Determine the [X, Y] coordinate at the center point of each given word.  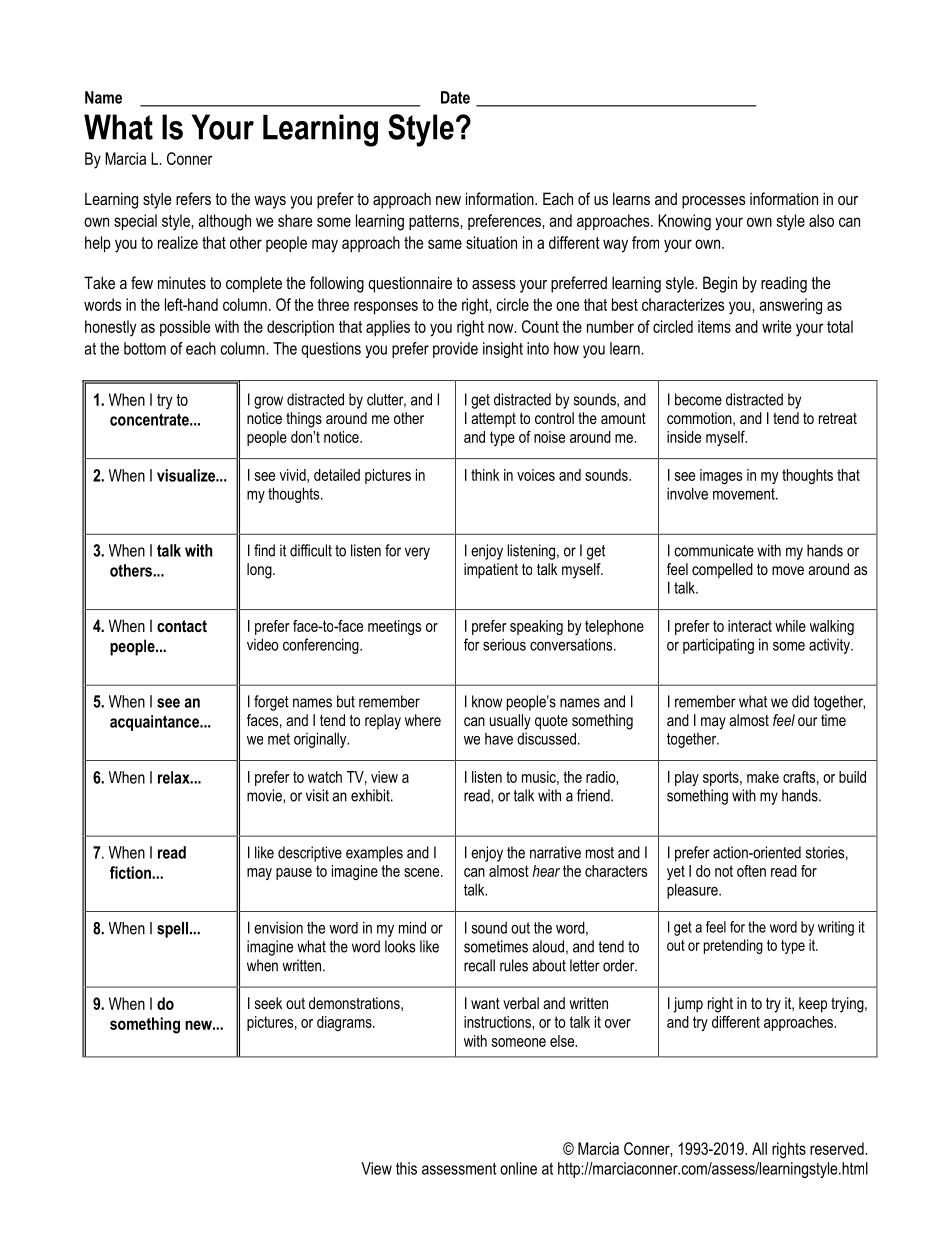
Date [455, 97]
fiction [131, 872]
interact [750, 626]
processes [714, 202]
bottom [145, 348]
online [518, 1168]
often [751, 871]
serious [504, 644]
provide [455, 350]
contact [182, 626]
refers [193, 198]
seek [268, 1003]
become [698, 399]
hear [546, 871]
